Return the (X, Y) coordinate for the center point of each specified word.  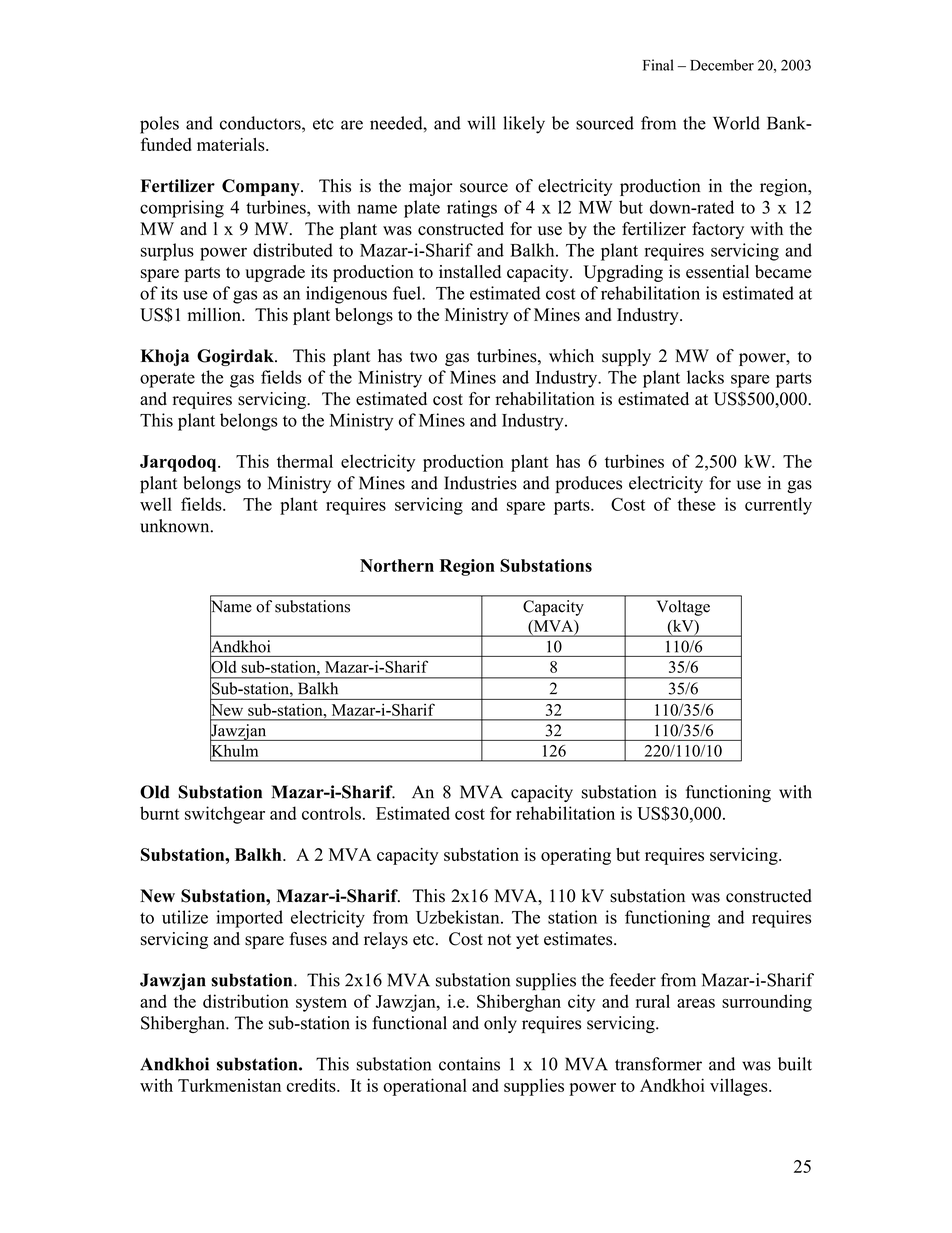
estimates (579, 939)
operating (576, 856)
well (156, 504)
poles (159, 125)
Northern (397, 565)
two (423, 357)
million (215, 315)
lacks (705, 377)
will (481, 123)
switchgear (225, 815)
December (722, 65)
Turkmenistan (229, 1085)
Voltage (683, 608)
